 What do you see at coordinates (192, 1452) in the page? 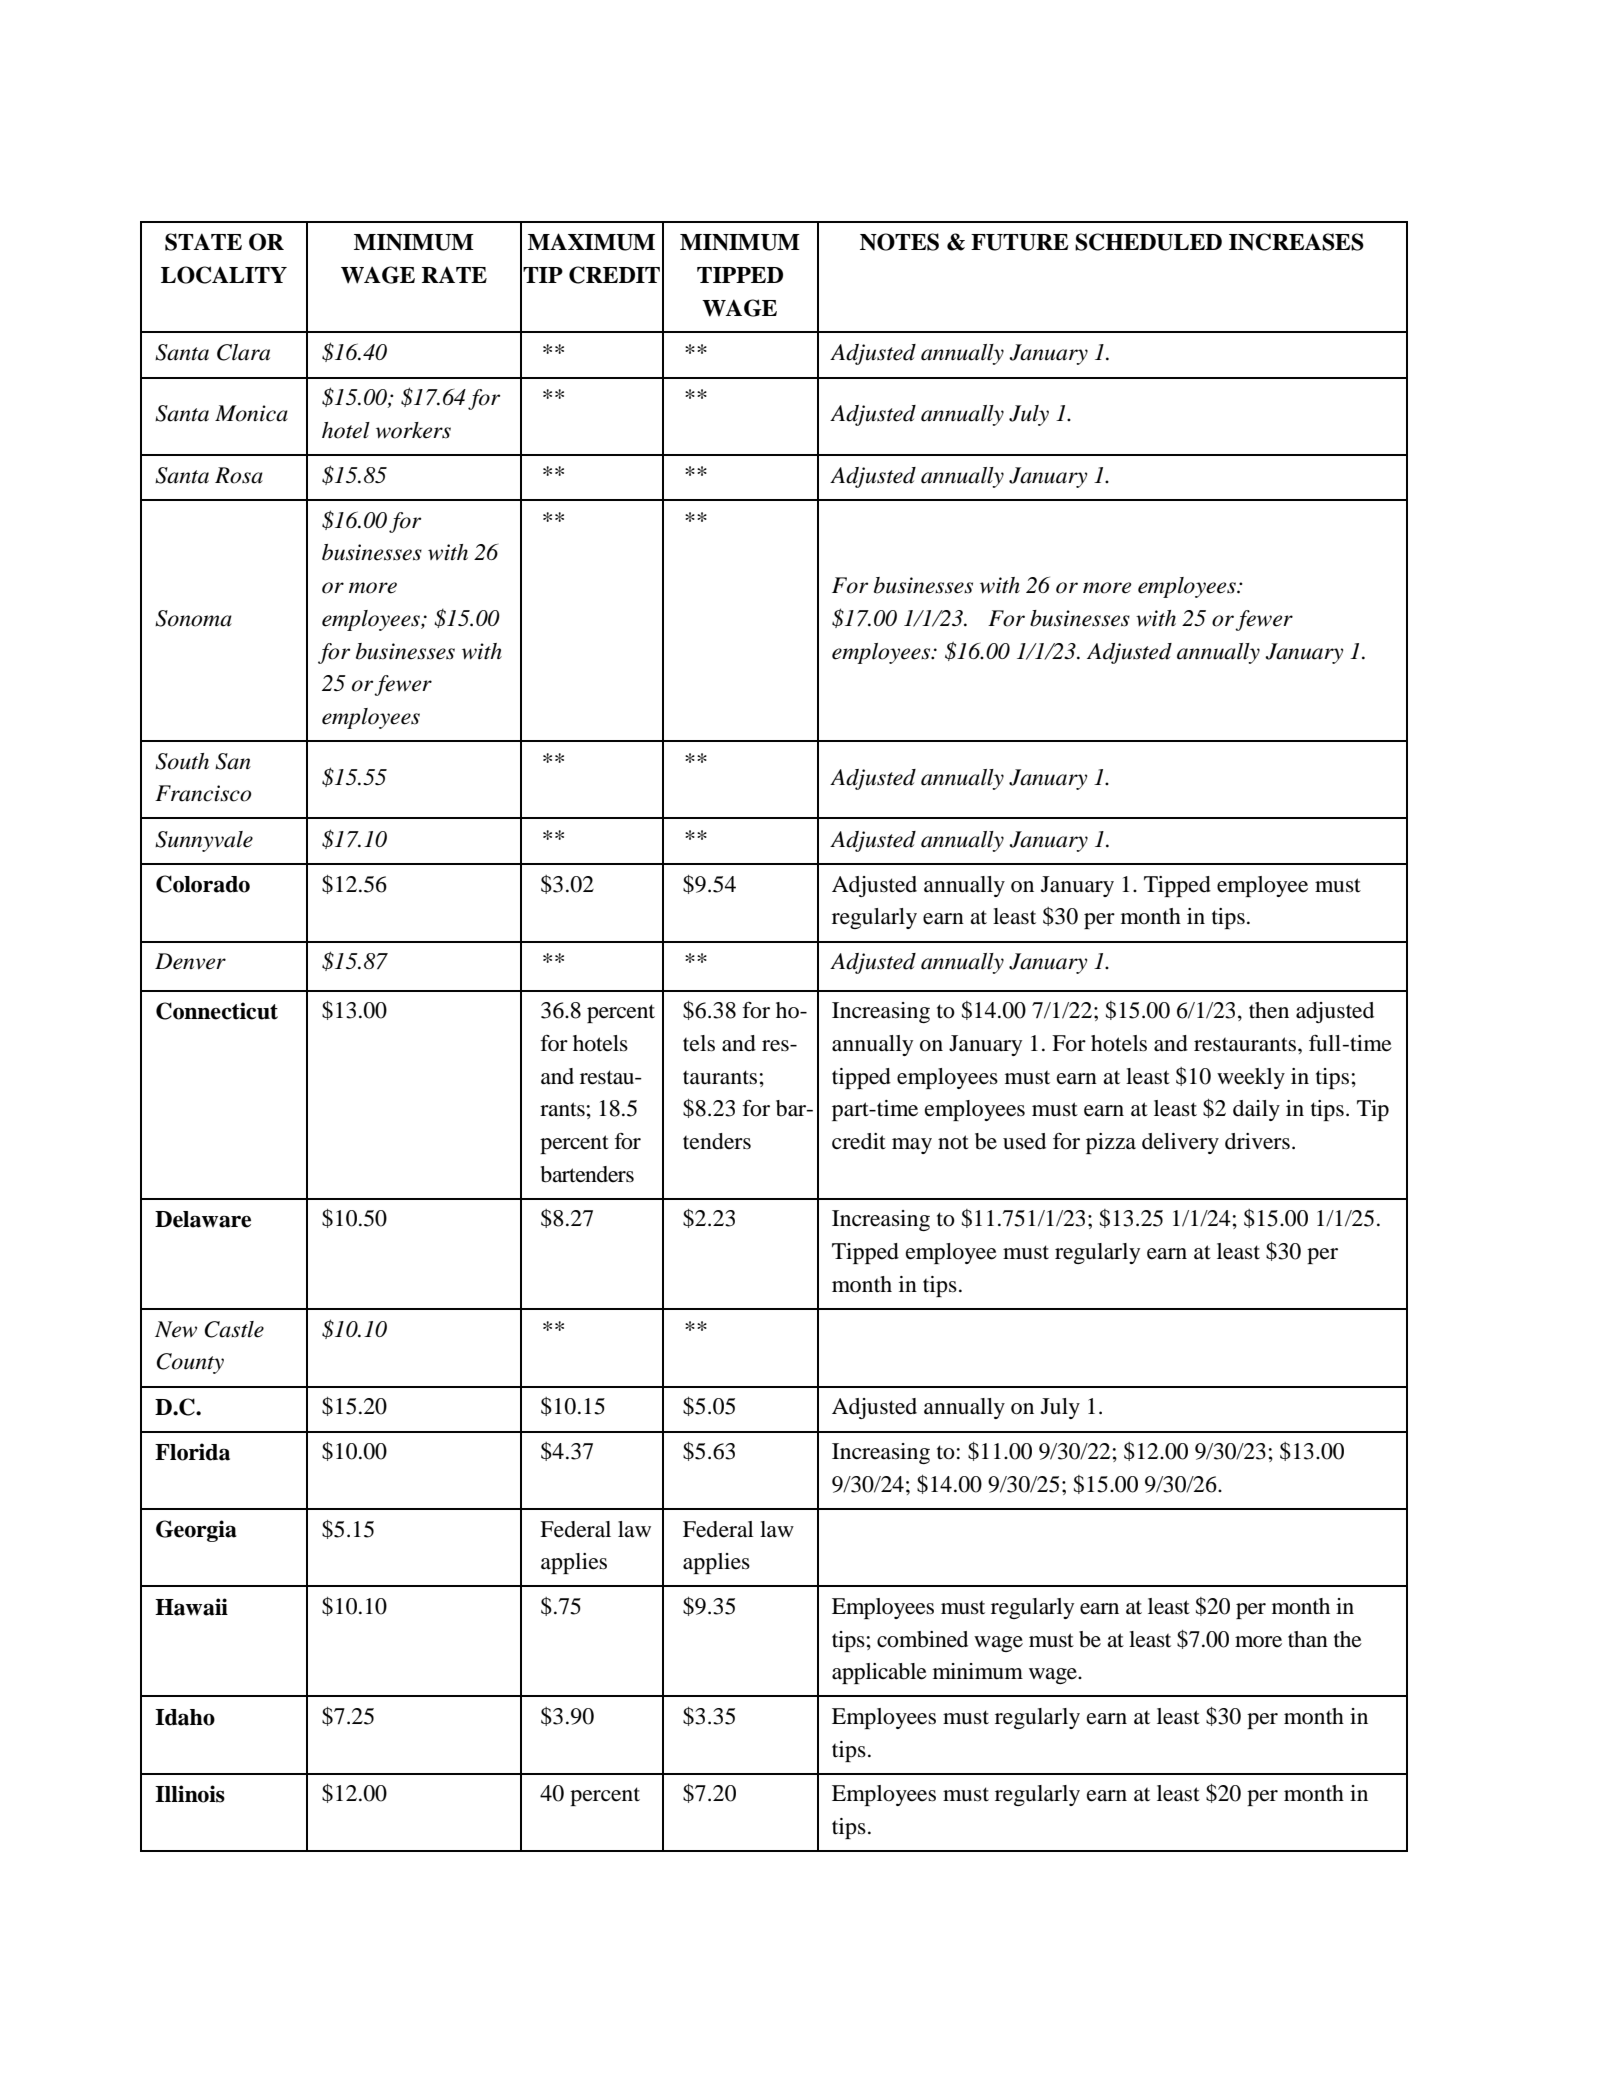
I see `Florida` at bounding box center [192, 1452].
